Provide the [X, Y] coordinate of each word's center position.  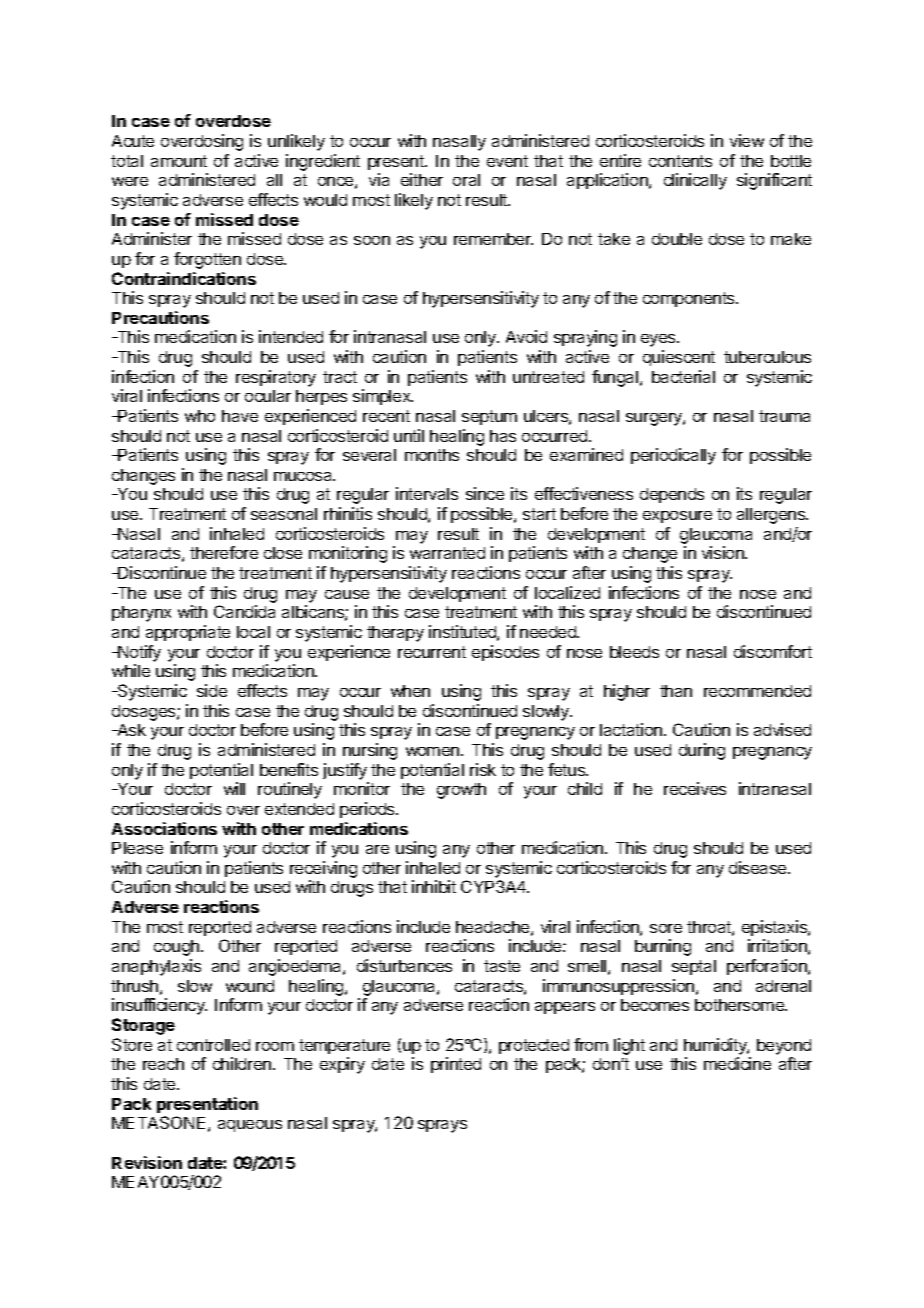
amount [179, 161]
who [200, 416]
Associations [164, 828]
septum [489, 417]
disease [759, 867]
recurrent [432, 652]
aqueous [250, 1126]
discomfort [773, 651]
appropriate [188, 633]
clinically [695, 181]
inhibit [434, 886]
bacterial [683, 376]
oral [466, 180]
